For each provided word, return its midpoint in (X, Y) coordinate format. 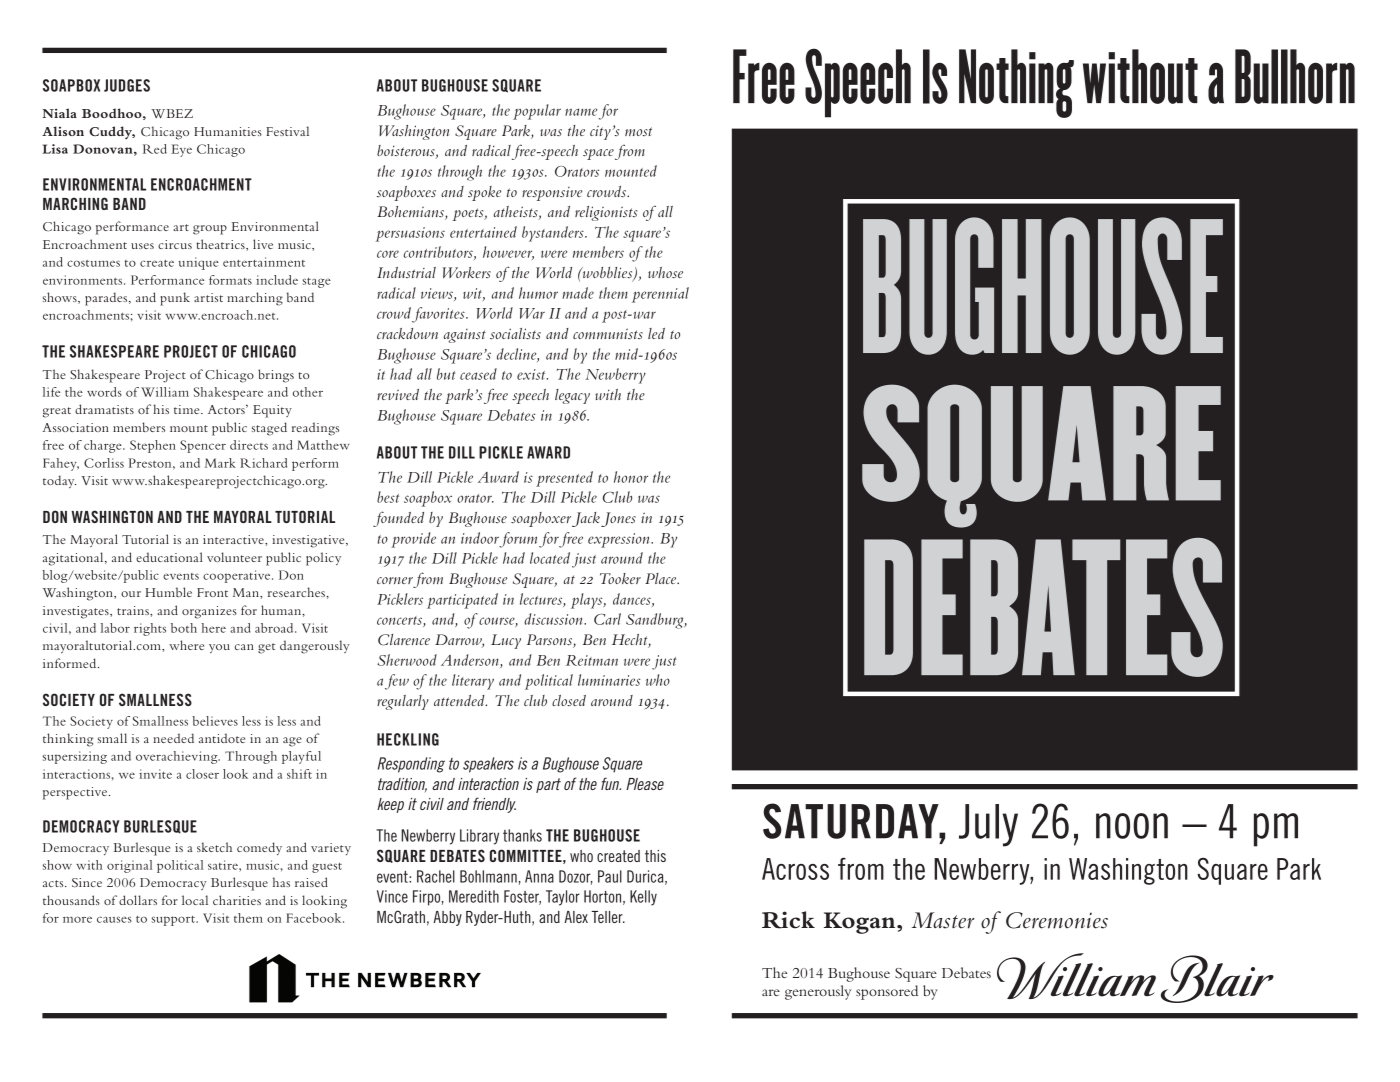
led (656, 333)
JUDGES (127, 85)
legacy (572, 396)
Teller (608, 917)
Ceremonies (1057, 920)
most (638, 131)
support (174, 921)
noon (1132, 826)
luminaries (609, 680)
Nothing (1016, 83)
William (165, 392)
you (219, 649)
